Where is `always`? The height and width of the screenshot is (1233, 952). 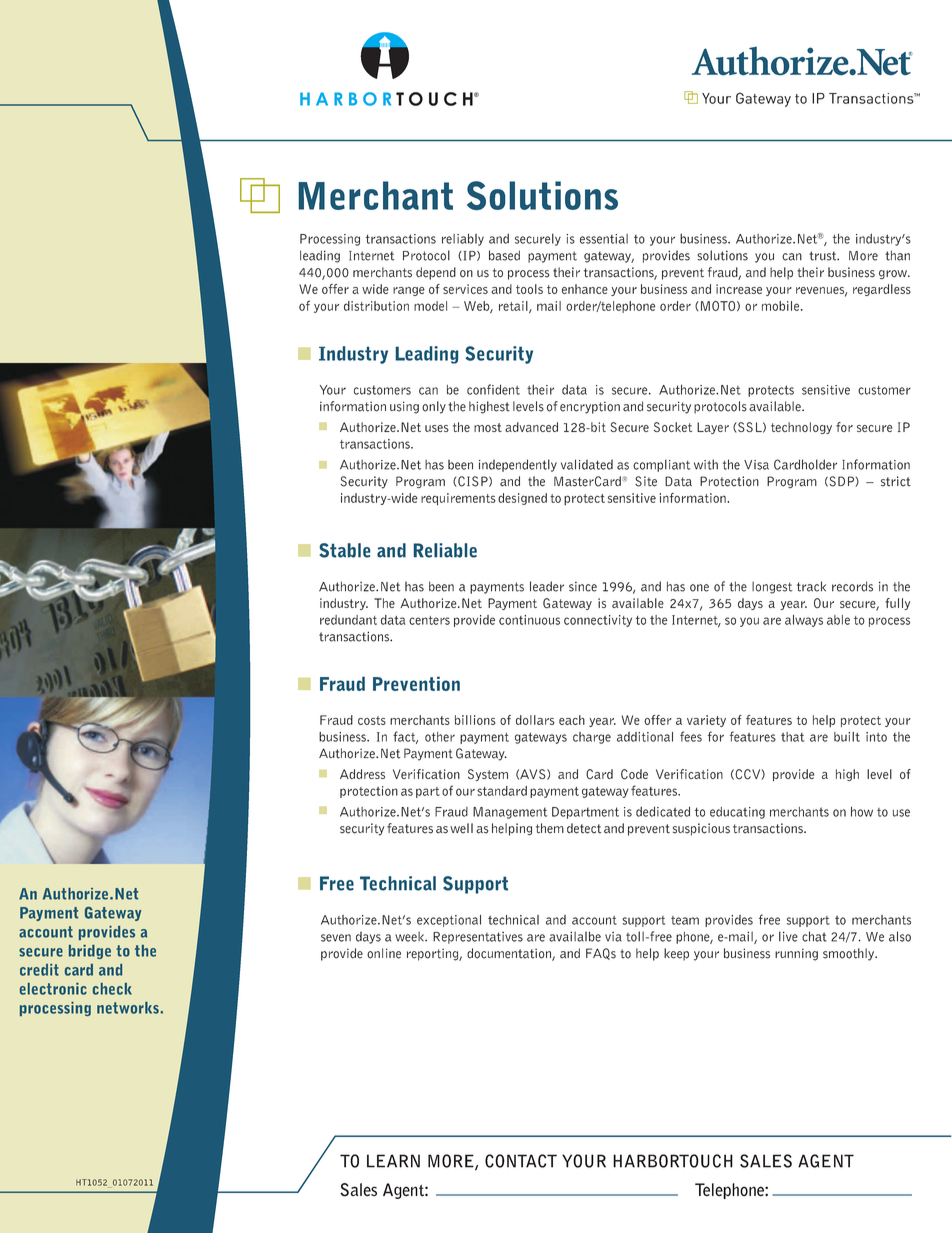 always is located at coordinates (804, 621).
